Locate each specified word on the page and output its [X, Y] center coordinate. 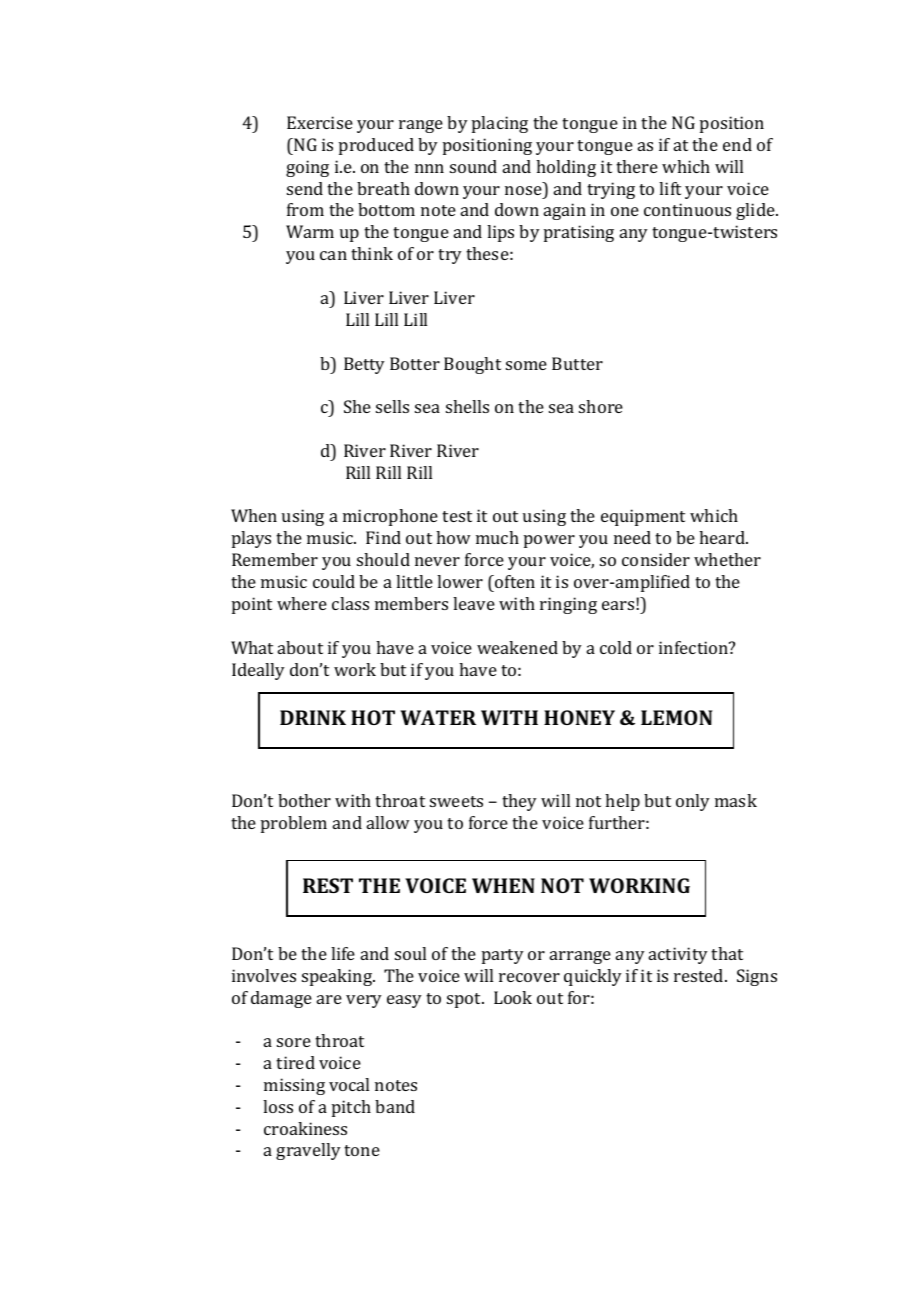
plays [251, 539]
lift [670, 188]
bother [304, 800]
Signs [757, 977]
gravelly [308, 1151]
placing [500, 124]
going [307, 168]
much [497, 537]
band [395, 1106]
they [519, 802]
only [693, 802]
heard [723, 537]
